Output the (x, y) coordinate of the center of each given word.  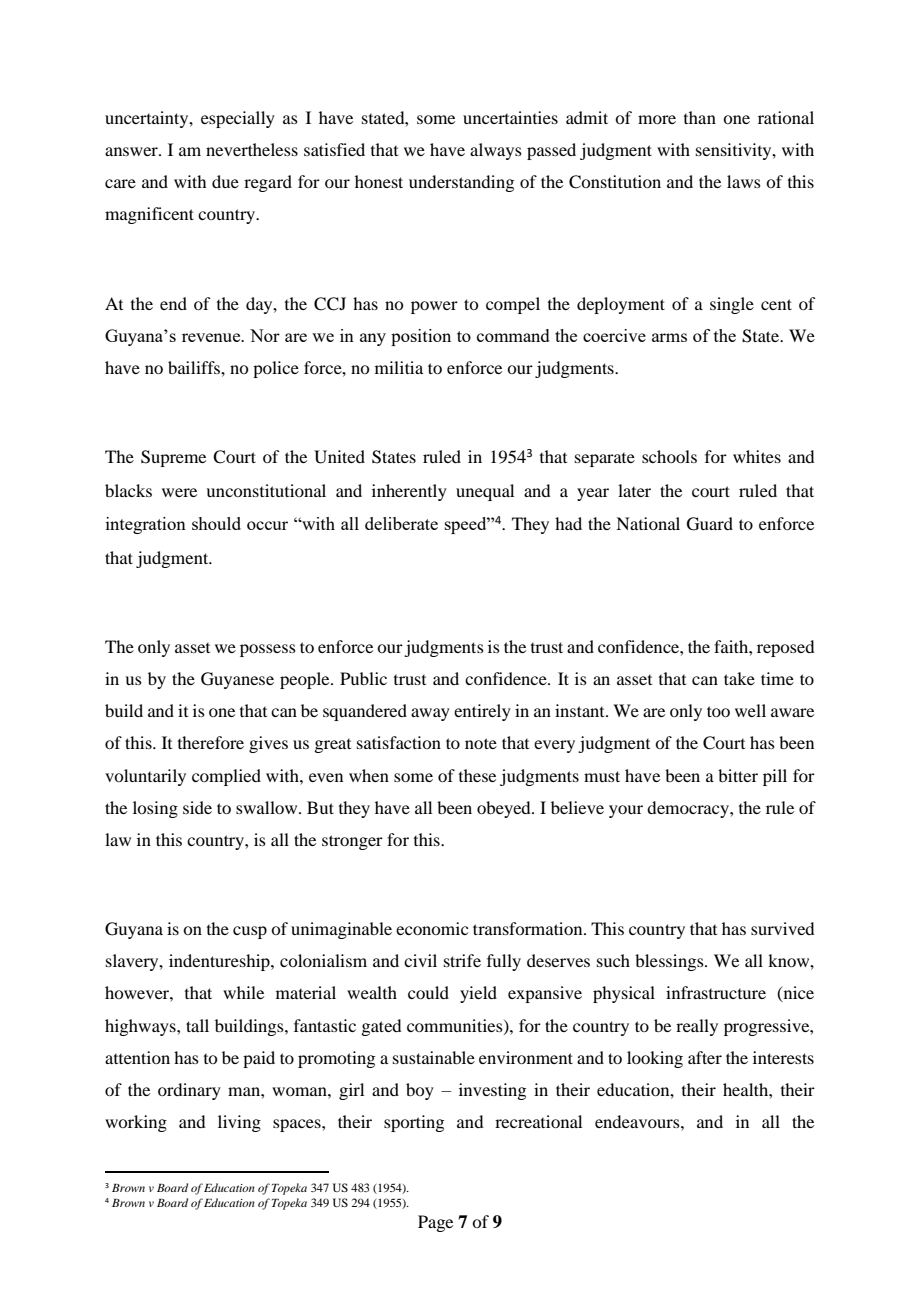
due (225, 181)
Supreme (173, 458)
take (739, 678)
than (700, 117)
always (496, 151)
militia (399, 367)
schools (669, 456)
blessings (670, 962)
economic (432, 928)
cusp (250, 932)
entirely (482, 712)
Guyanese (237, 680)
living (239, 1123)
